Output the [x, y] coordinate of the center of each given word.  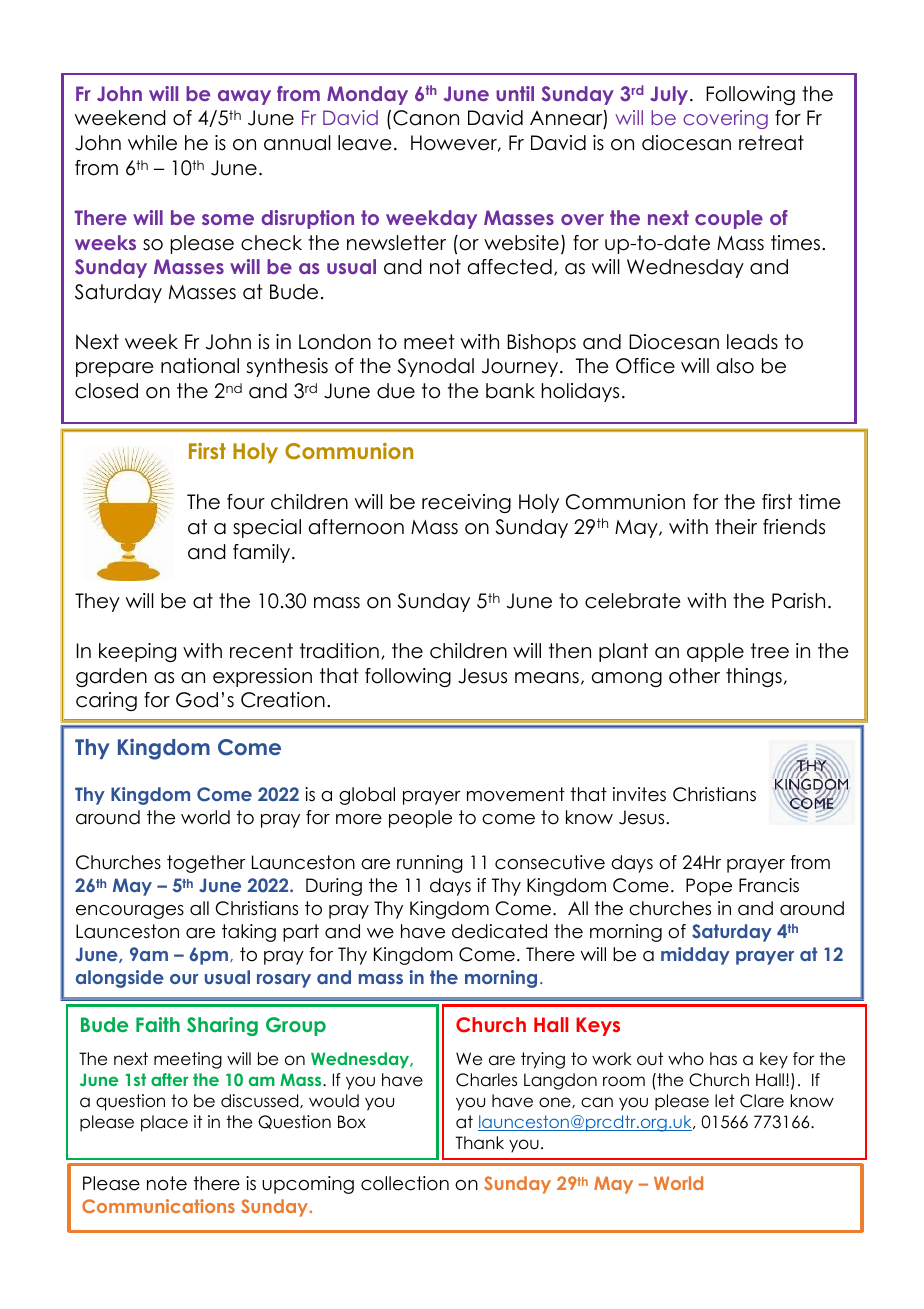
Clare [762, 1101]
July [670, 95]
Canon [426, 118]
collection [405, 1183]
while [152, 143]
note [167, 1183]
